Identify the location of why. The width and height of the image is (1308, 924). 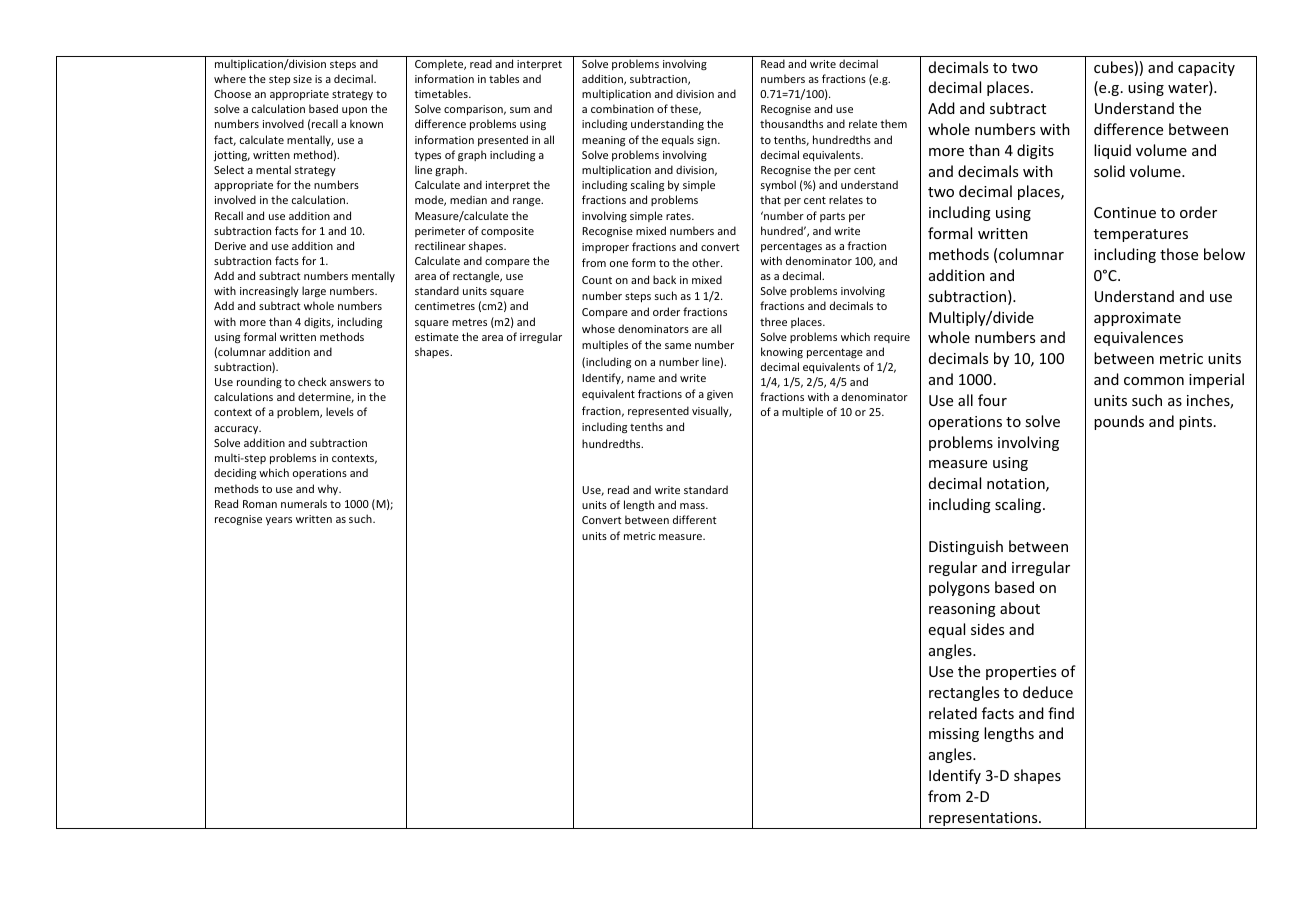
(329, 489).
